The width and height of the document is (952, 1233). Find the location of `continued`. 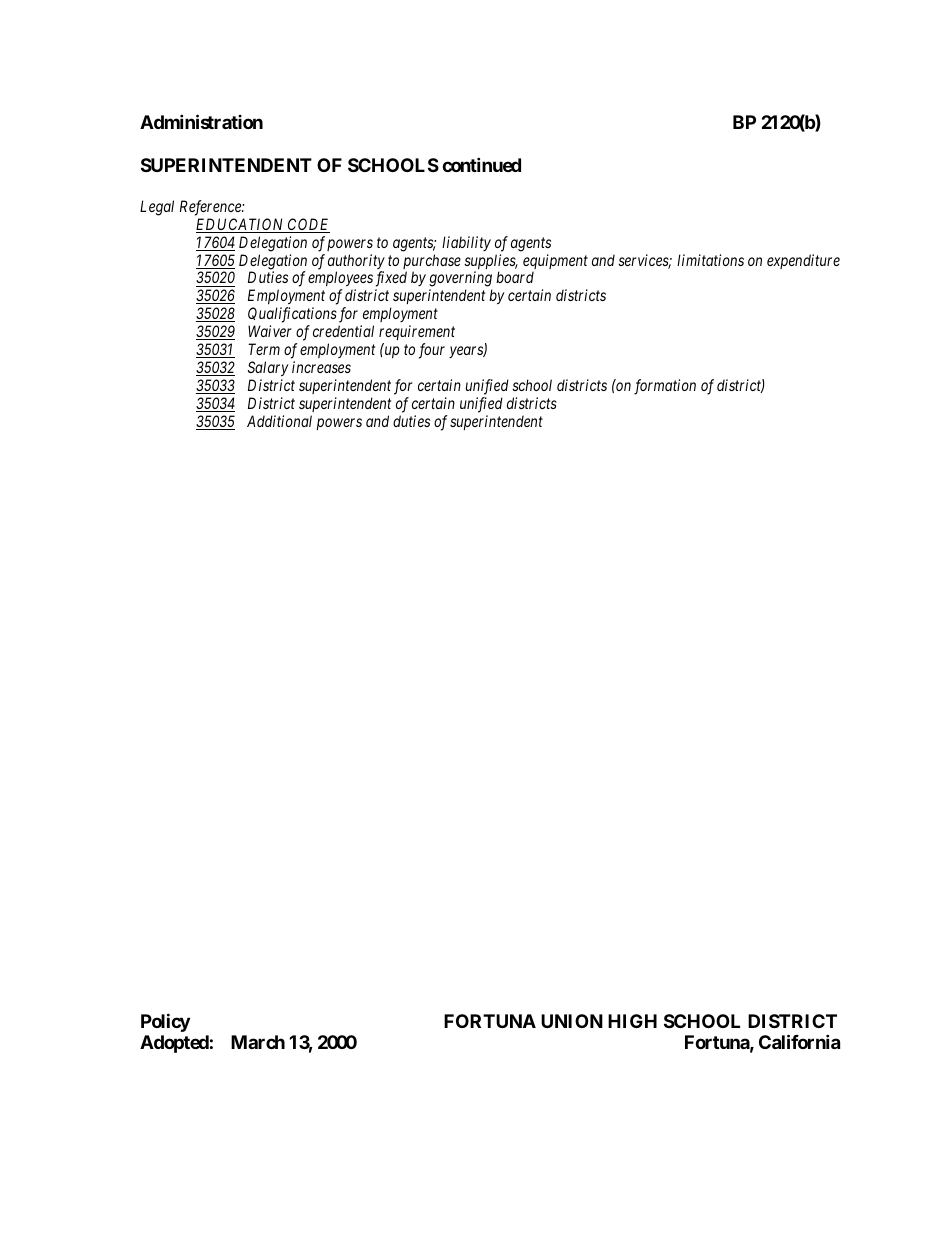

continued is located at coordinates (481, 164).
